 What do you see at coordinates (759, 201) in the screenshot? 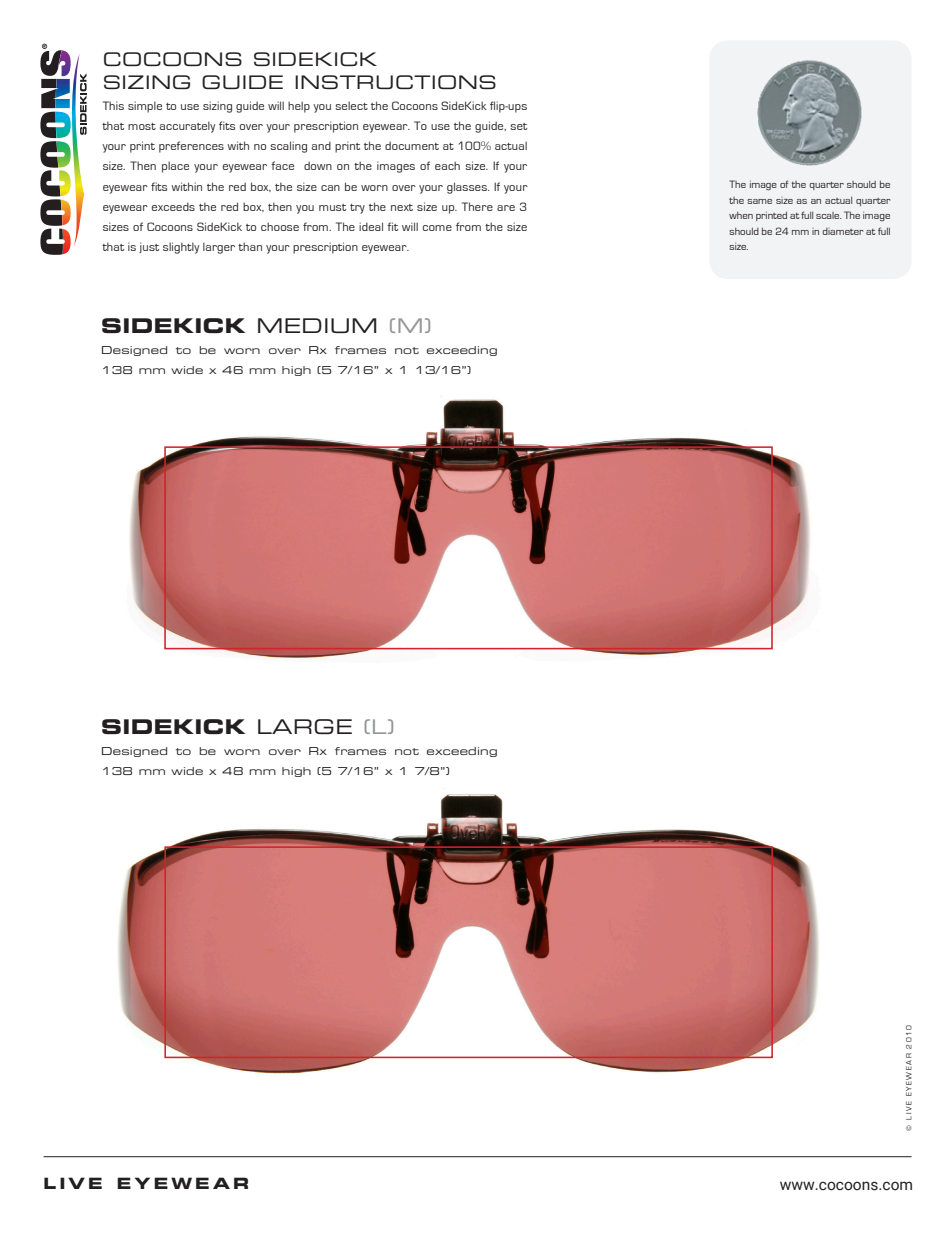
I see `same` at bounding box center [759, 201].
